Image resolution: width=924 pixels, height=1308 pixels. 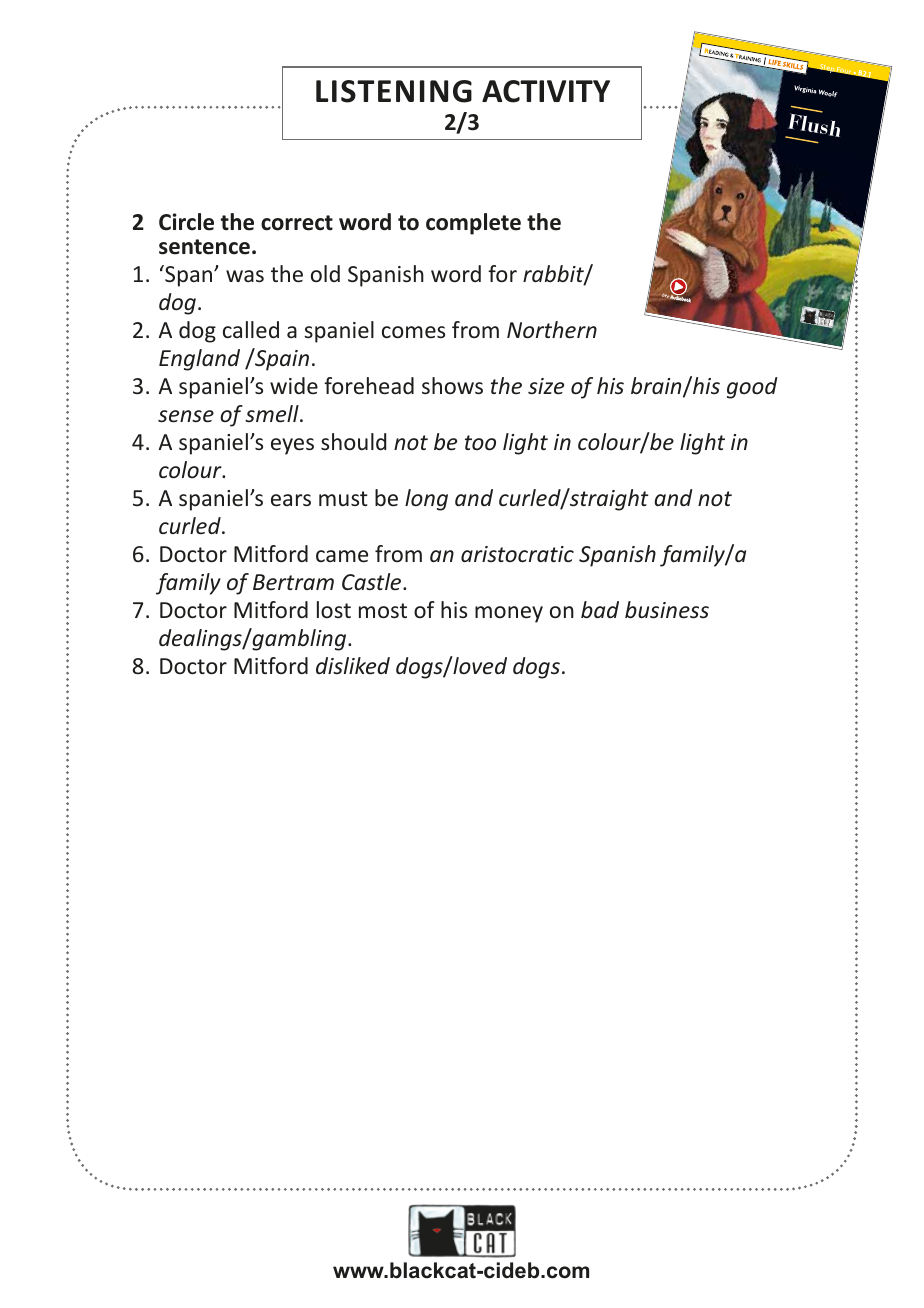 I want to click on ACTIVITY, so click(x=546, y=91).
